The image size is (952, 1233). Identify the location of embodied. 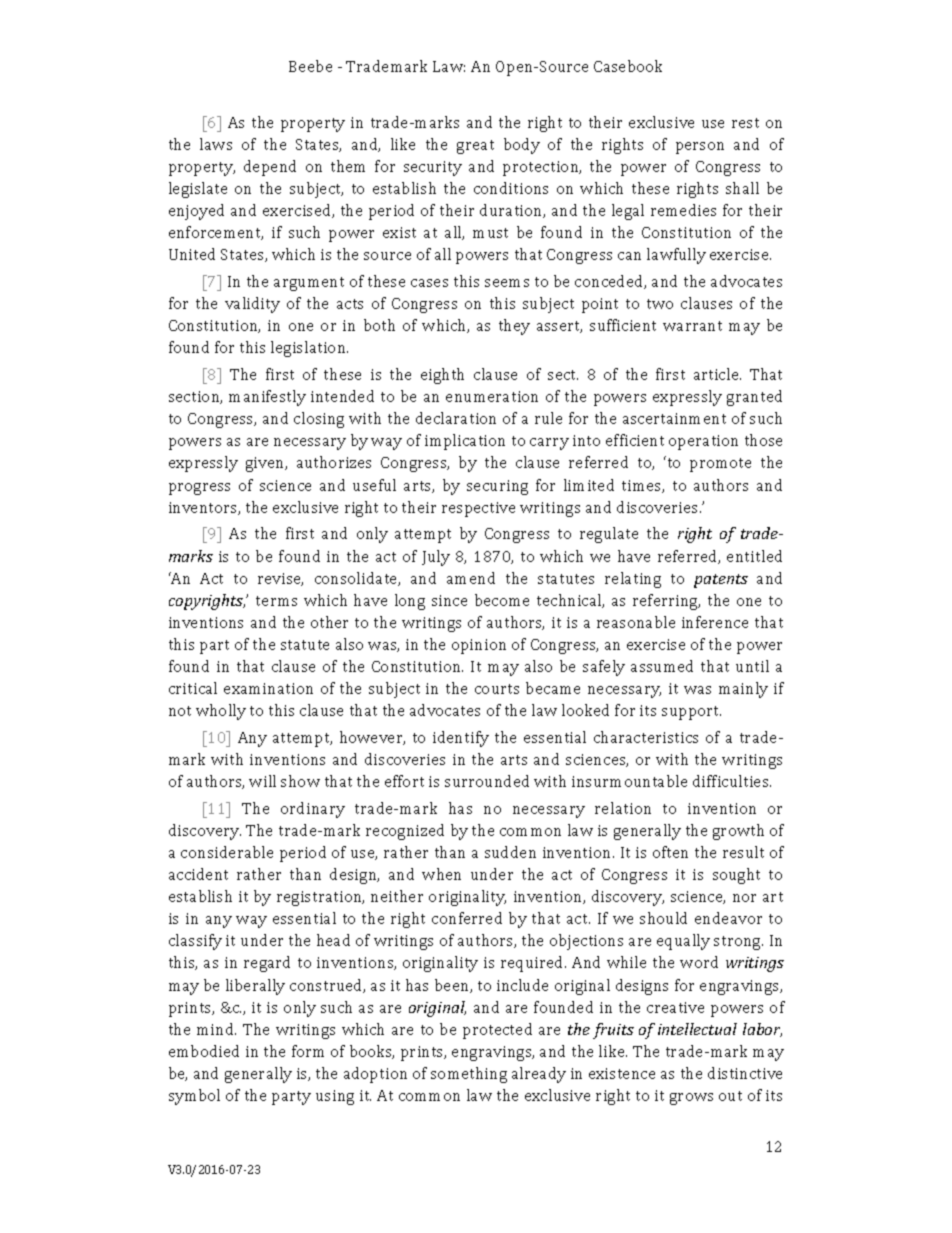
(204, 1051).
